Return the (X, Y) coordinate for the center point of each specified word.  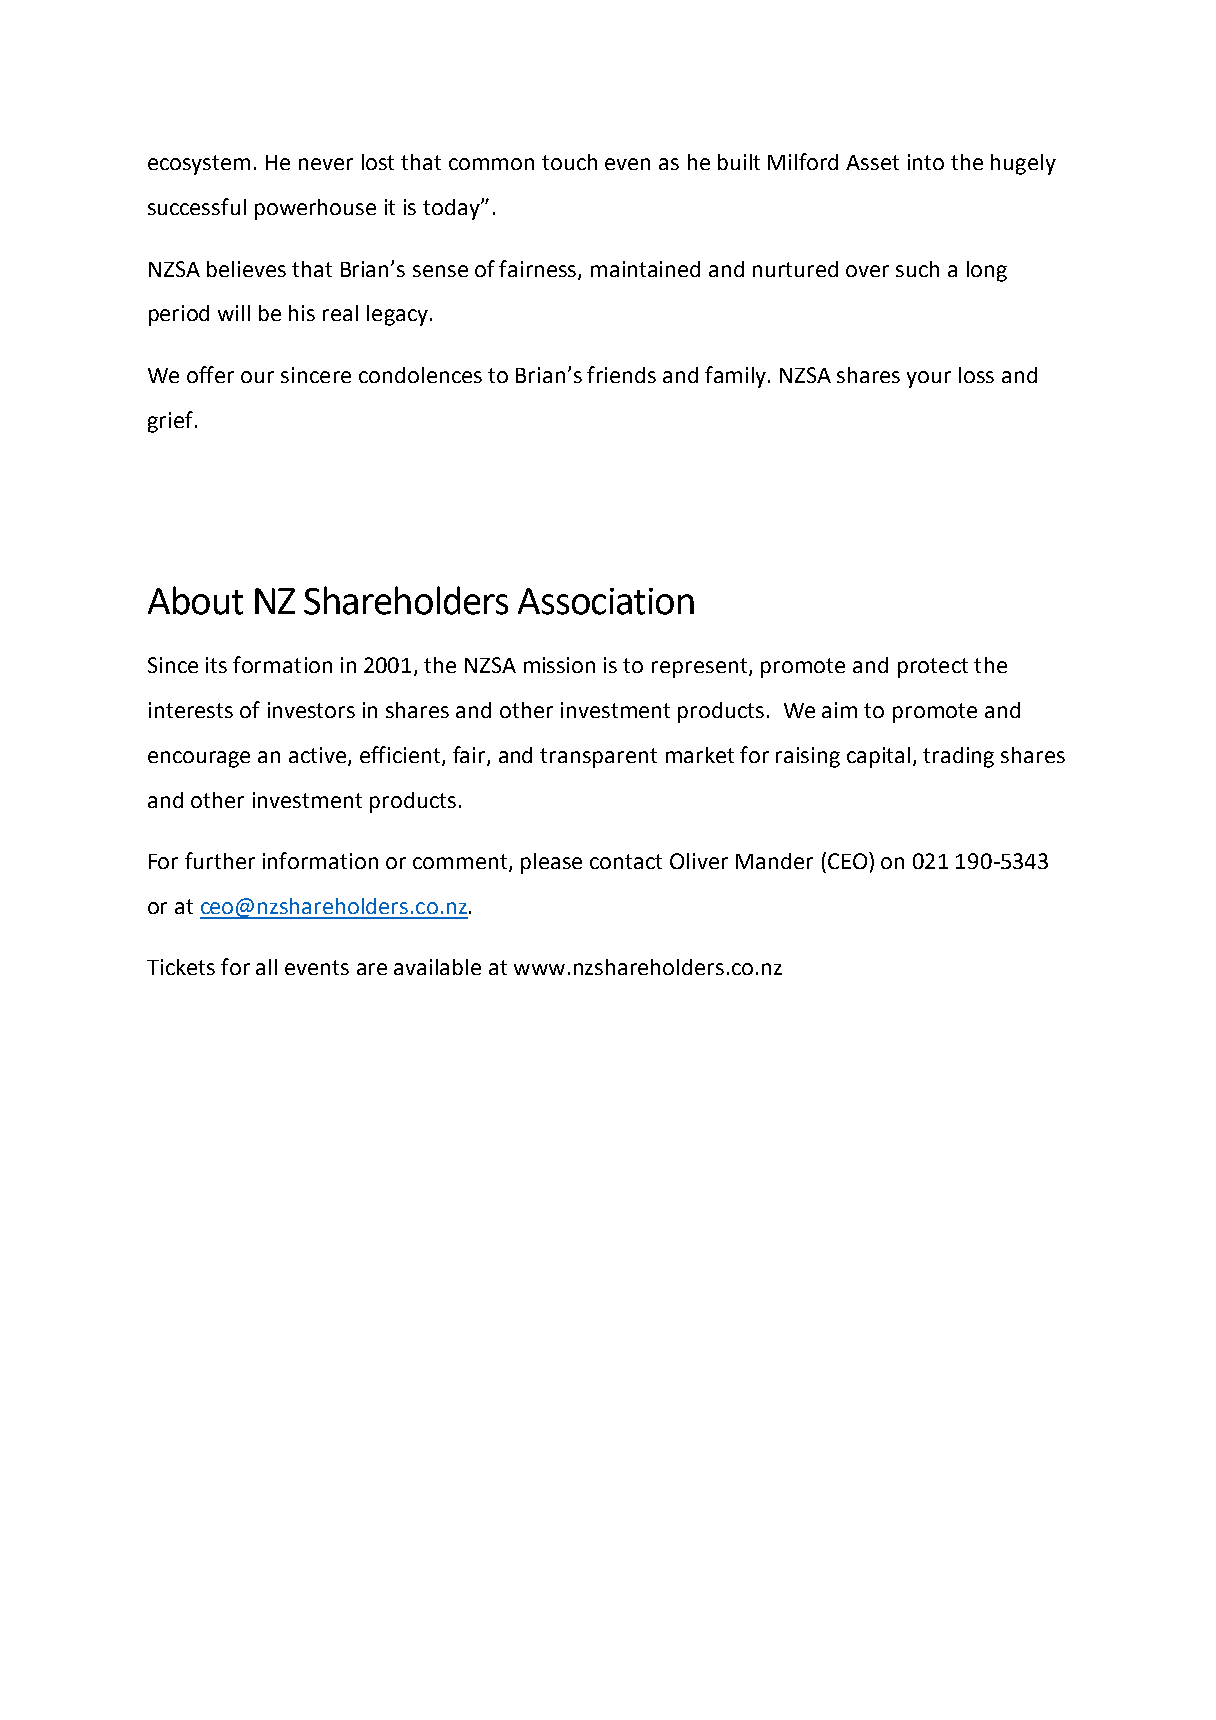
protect (933, 668)
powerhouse (315, 209)
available (437, 967)
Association (606, 601)
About (195, 600)
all (266, 967)
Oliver (699, 861)
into (926, 162)
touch (569, 162)
